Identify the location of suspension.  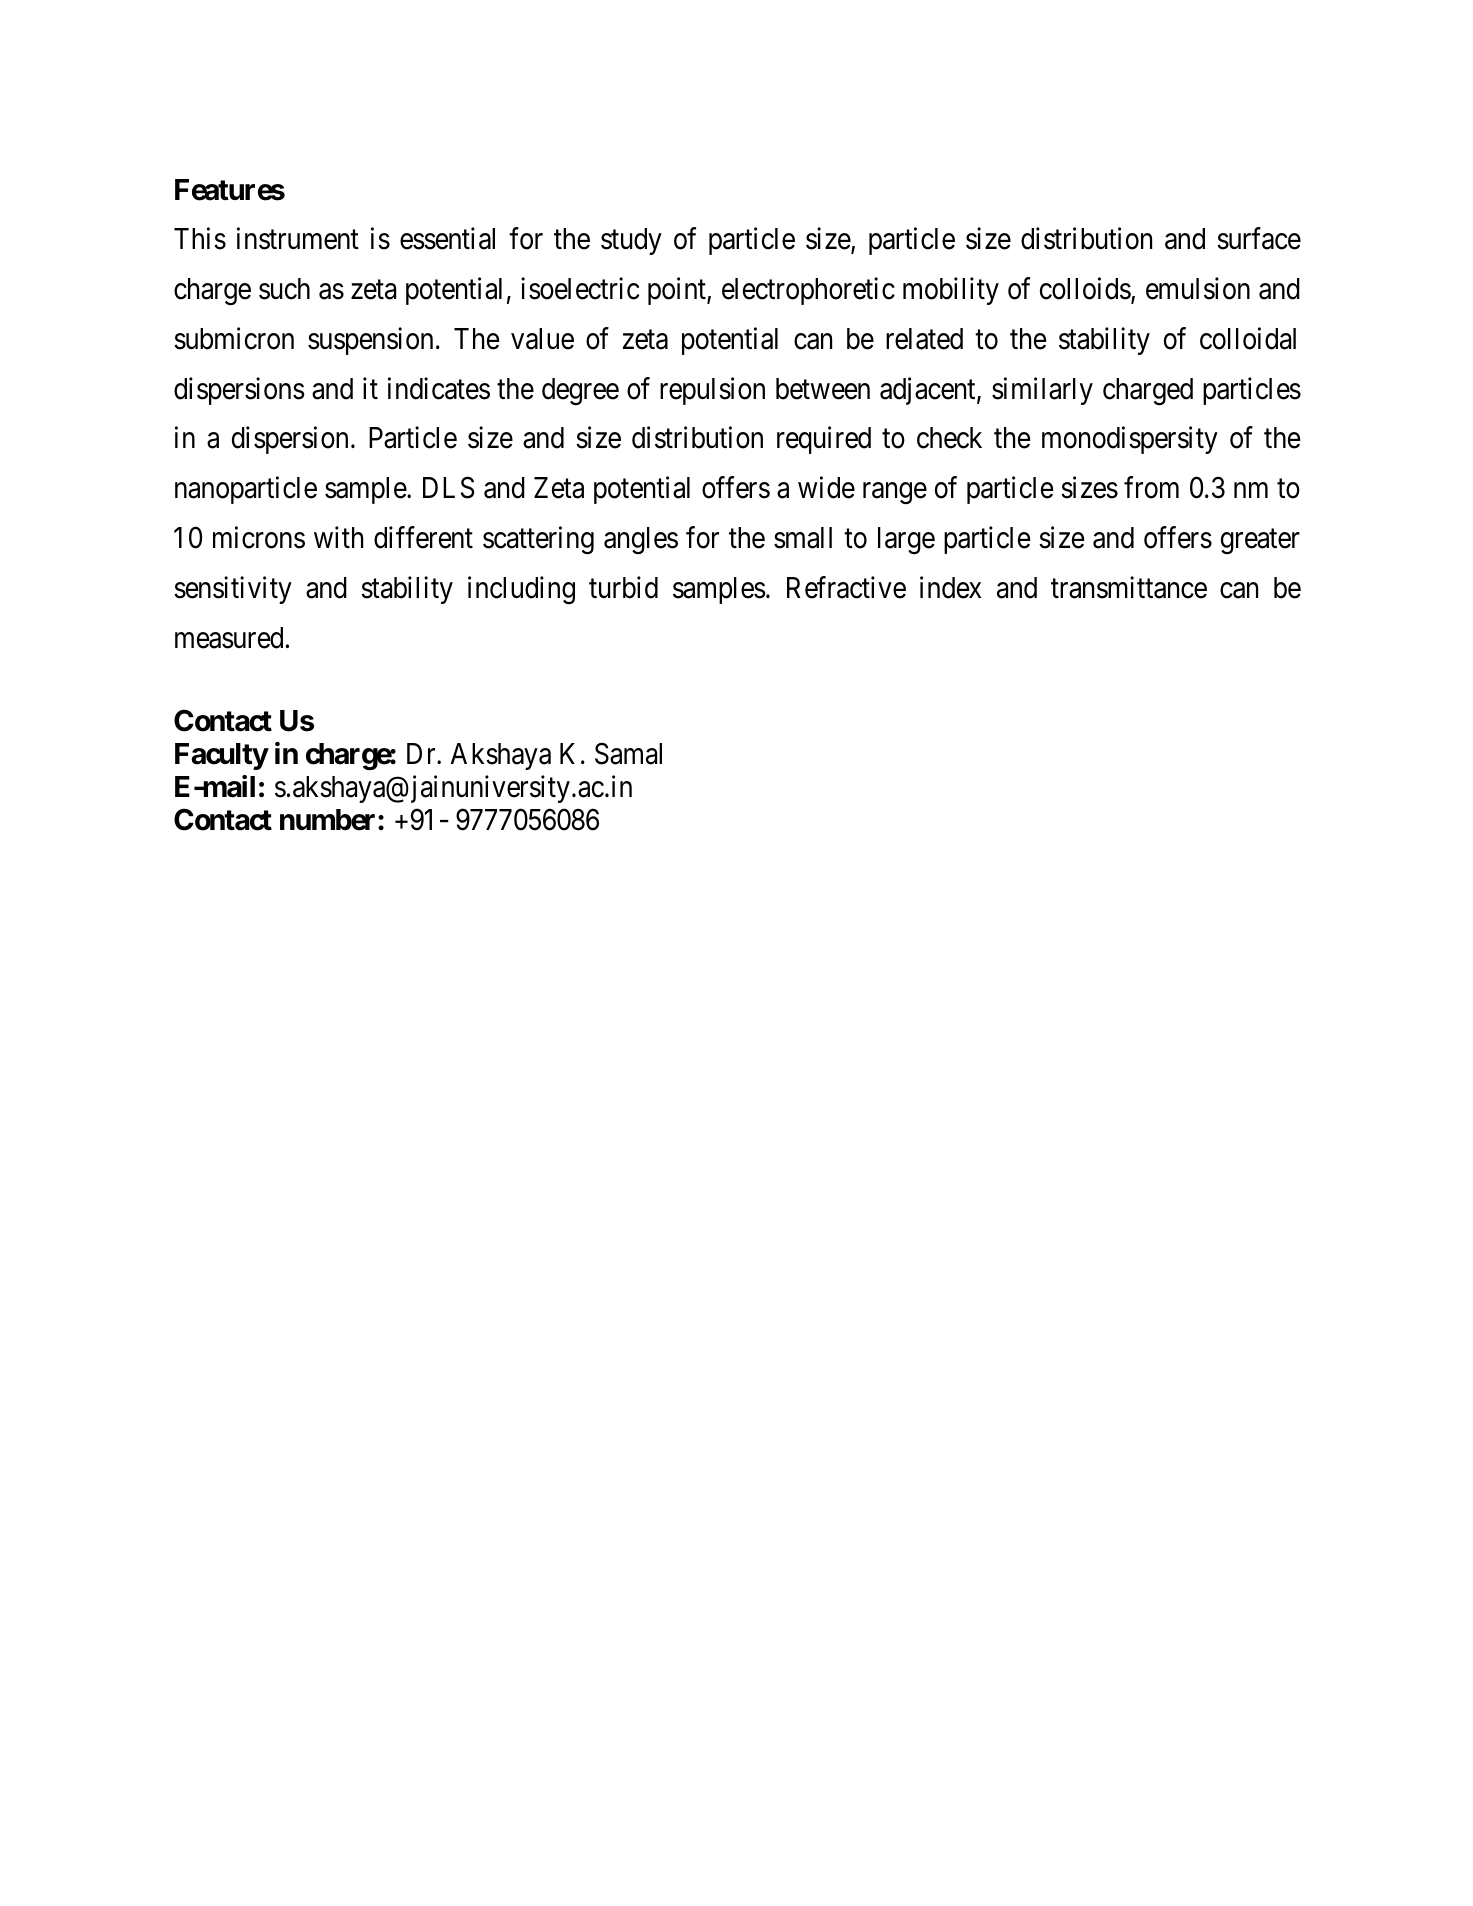
(370, 341).
